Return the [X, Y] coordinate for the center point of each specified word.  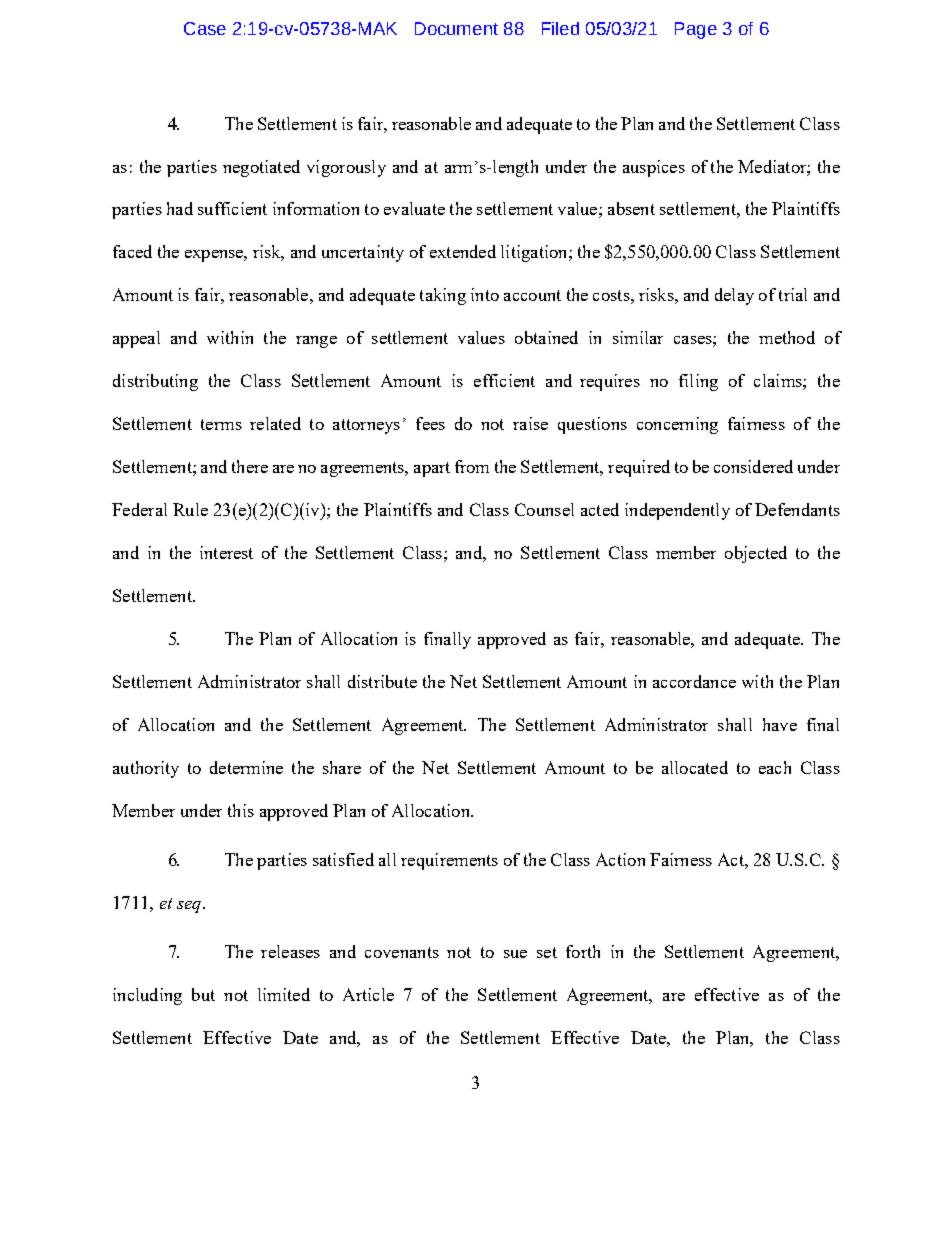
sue [515, 954]
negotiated [261, 168]
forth [583, 951]
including [147, 996]
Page [696, 30]
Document [456, 28]
